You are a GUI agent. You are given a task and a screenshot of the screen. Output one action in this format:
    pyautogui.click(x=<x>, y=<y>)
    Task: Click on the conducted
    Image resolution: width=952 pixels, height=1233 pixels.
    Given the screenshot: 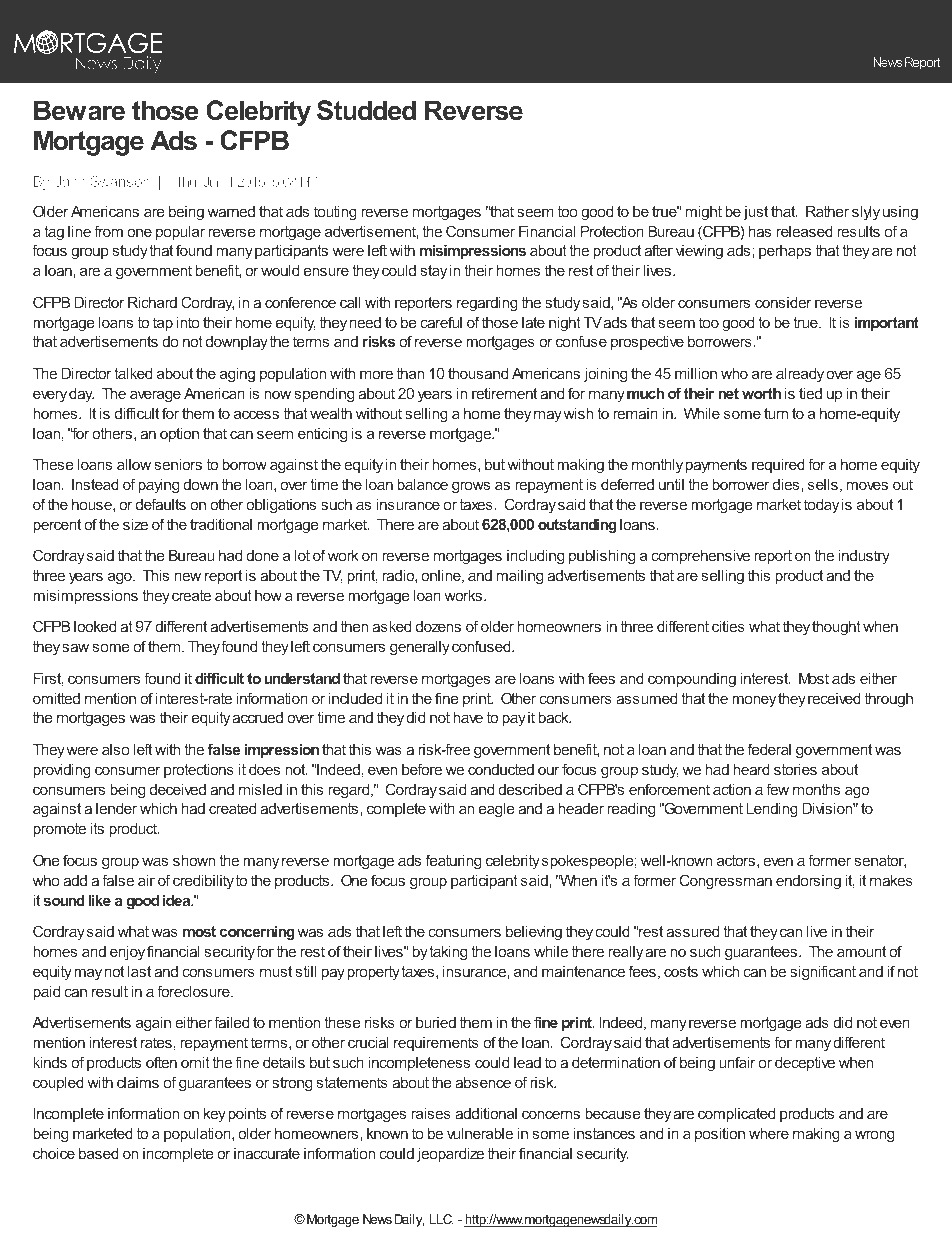 What is the action you would take?
    pyautogui.click(x=501, y=769)
